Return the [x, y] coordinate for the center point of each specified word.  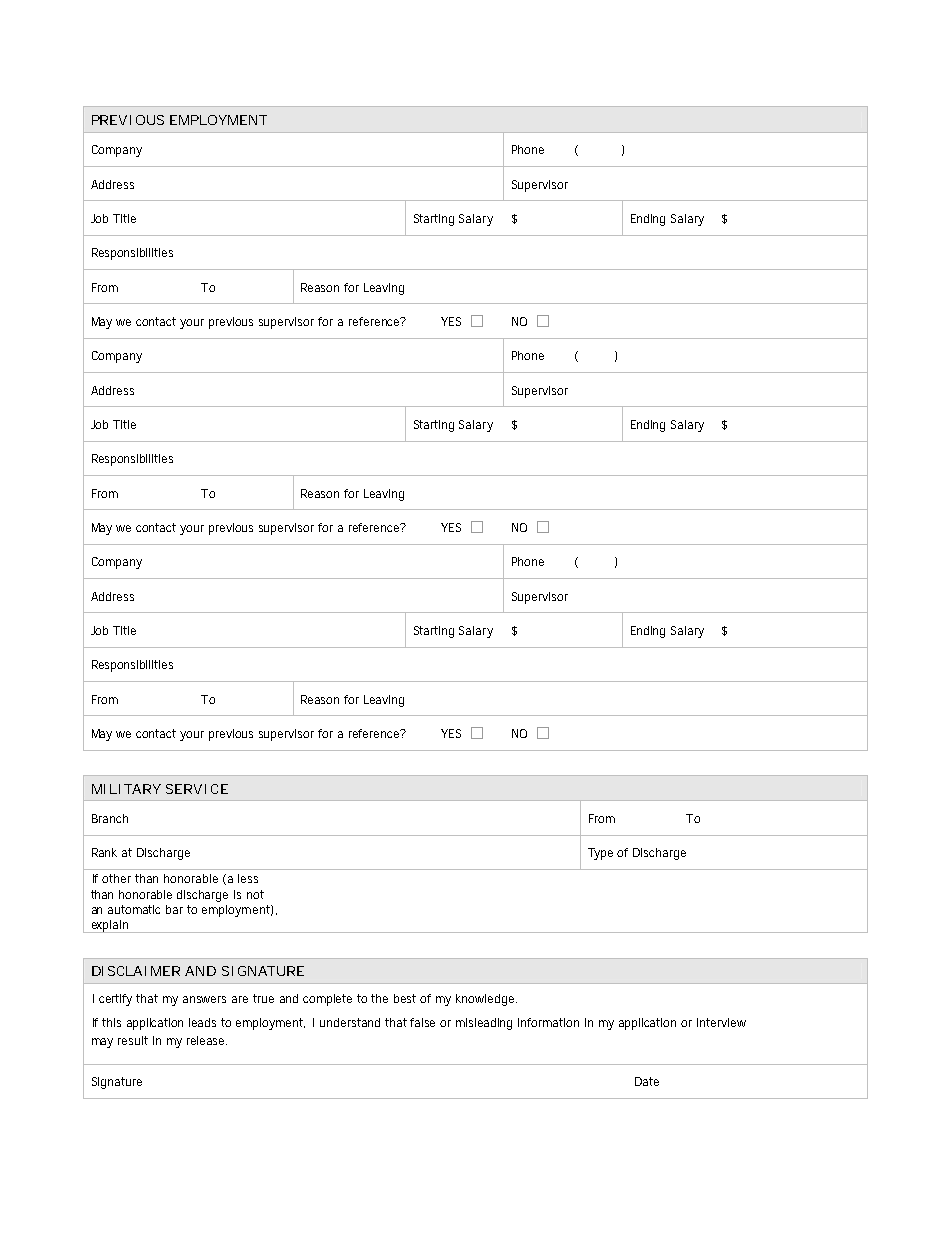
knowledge [486, 1000]
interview [721, 1022]
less [248, 878]
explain [110, 926]
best [405, 998]
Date [647, 1081]
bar [174, 909]
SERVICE [197, 789]
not [255, 894]
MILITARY [126, 789]
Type [600, 854]
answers [204, 999]
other [116, 878]
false [422, 1022]
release [207, 1040]
